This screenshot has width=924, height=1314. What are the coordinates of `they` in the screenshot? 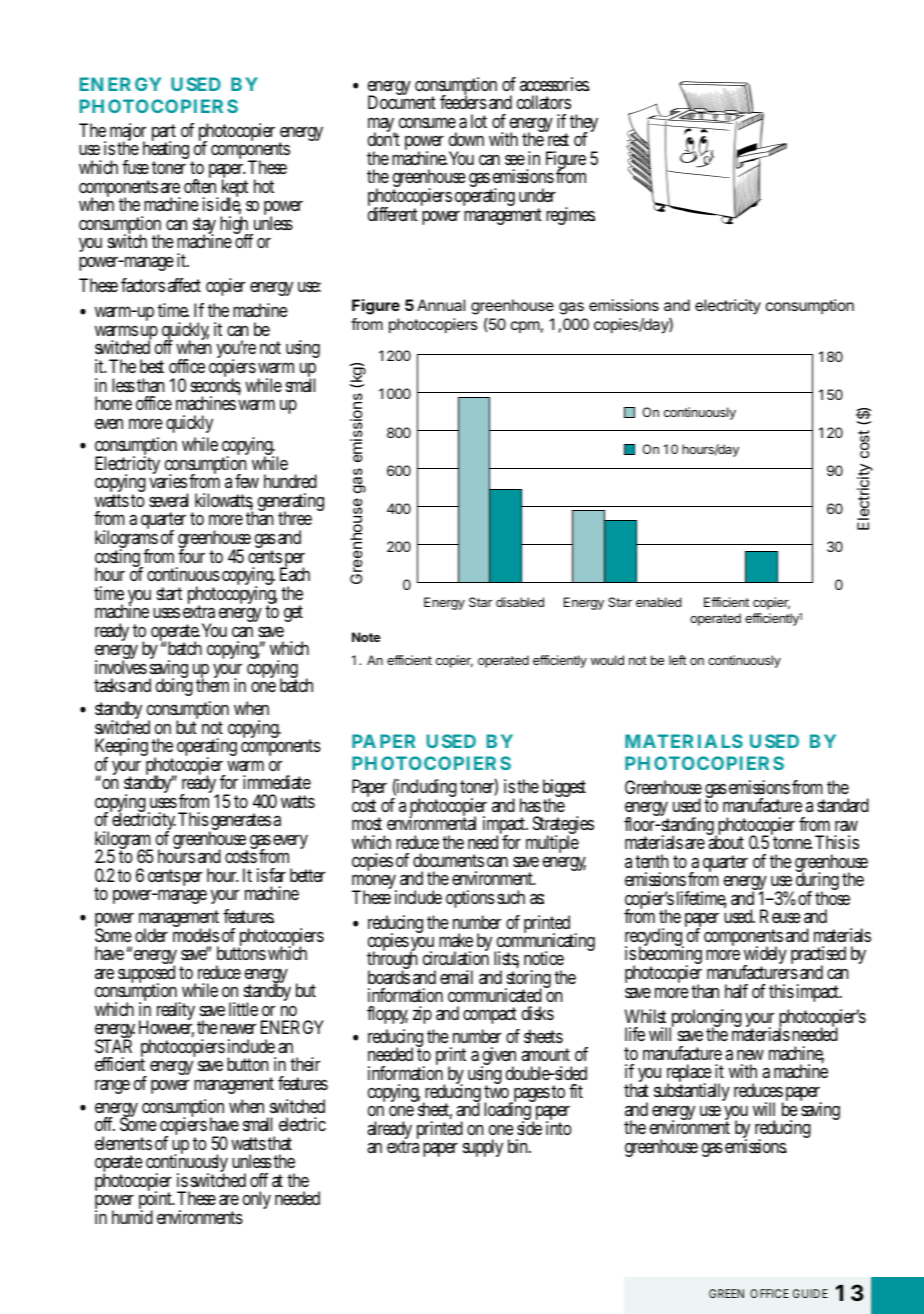 It's located at (584, 125).
